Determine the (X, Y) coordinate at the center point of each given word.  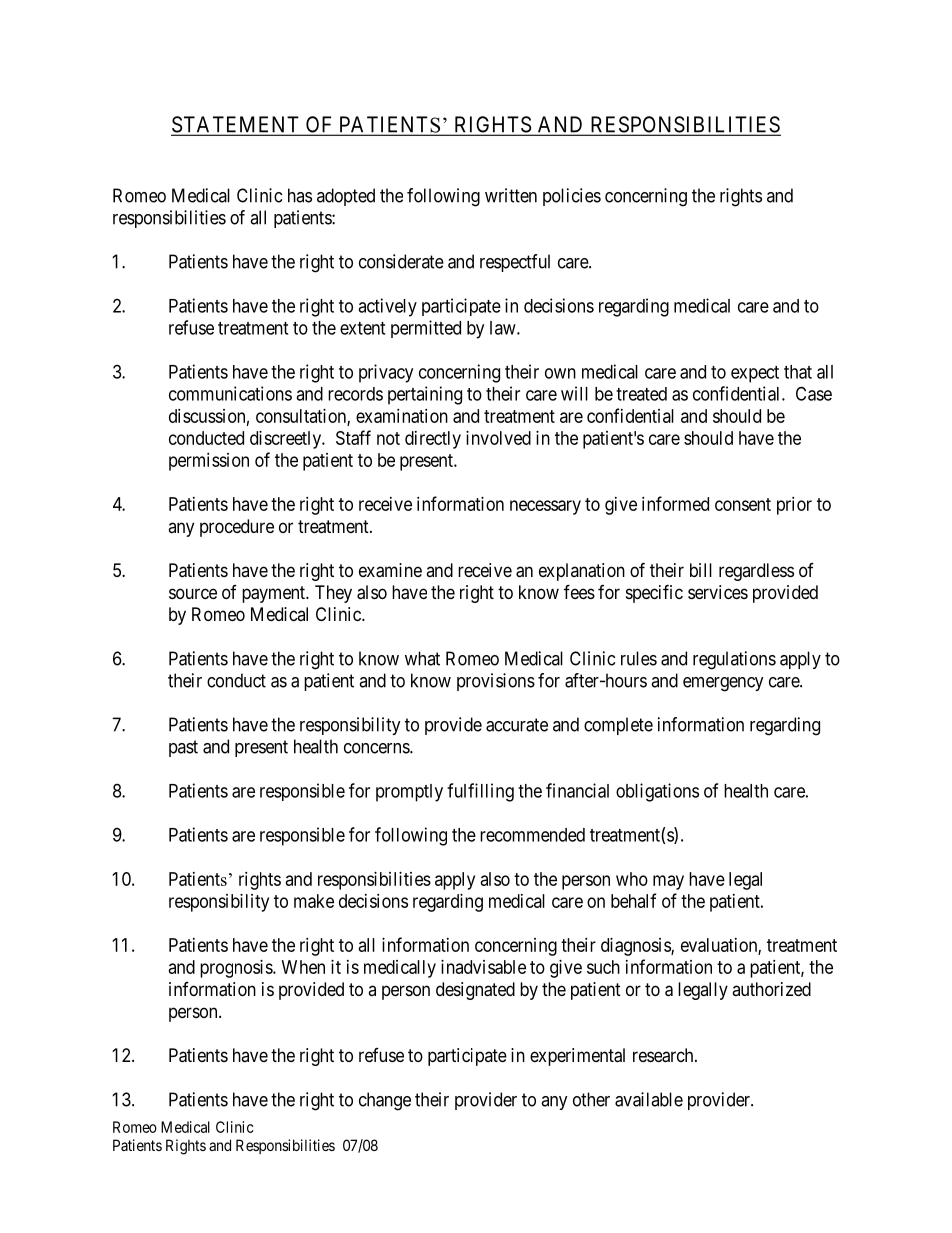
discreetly (287, 440)
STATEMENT (236, 125)
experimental (577, 1057)
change (385, 1101)
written (511, 195)
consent (743, 504)
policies (572, 197)
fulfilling (480, 792)
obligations (657, 792)
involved (498, 438)
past (183, 748)
